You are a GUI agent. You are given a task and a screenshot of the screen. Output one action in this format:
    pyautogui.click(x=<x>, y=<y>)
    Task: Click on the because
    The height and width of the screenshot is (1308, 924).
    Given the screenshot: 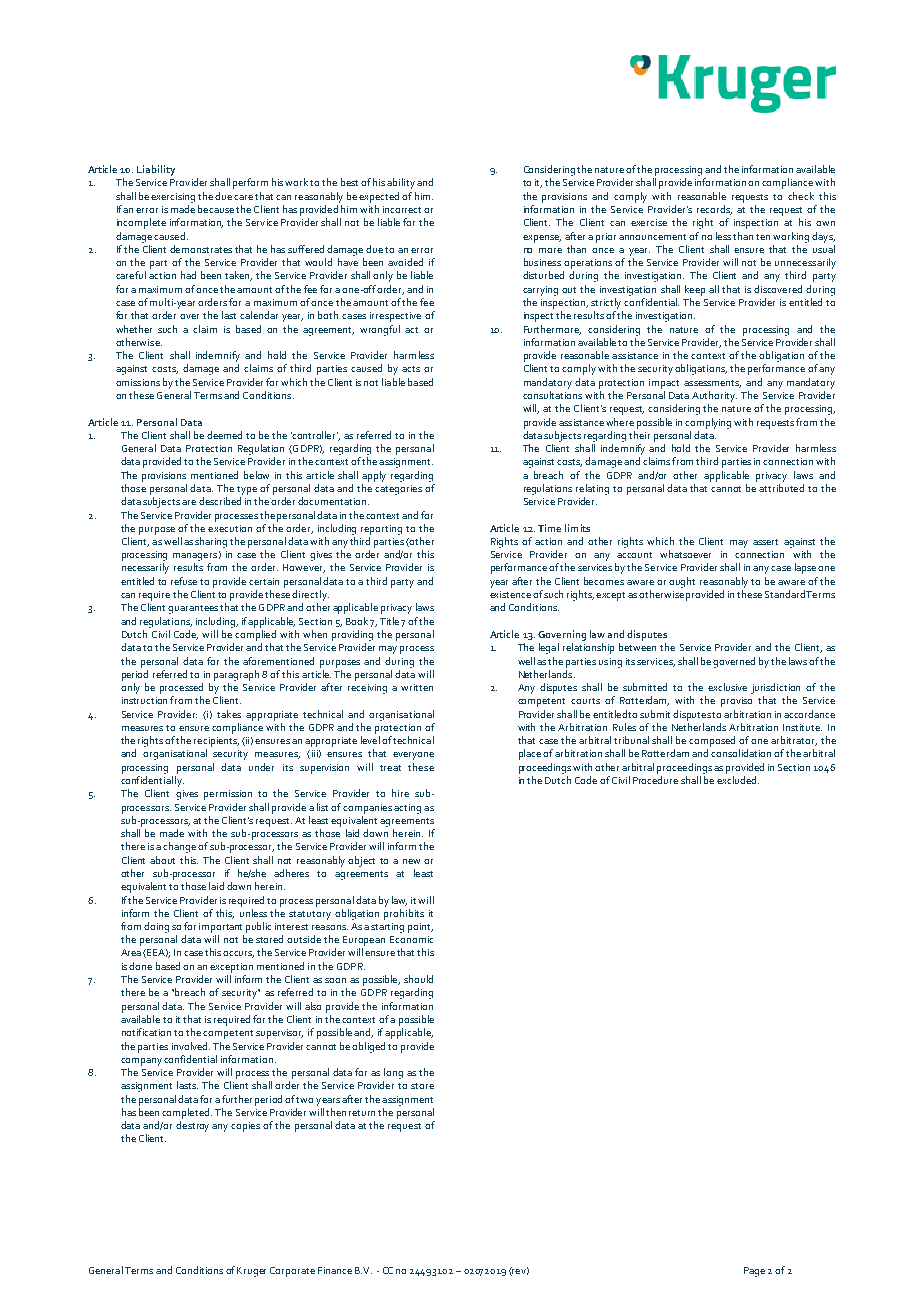 What is the action you would take?
    pyautogui.click(x=216, y=209)
